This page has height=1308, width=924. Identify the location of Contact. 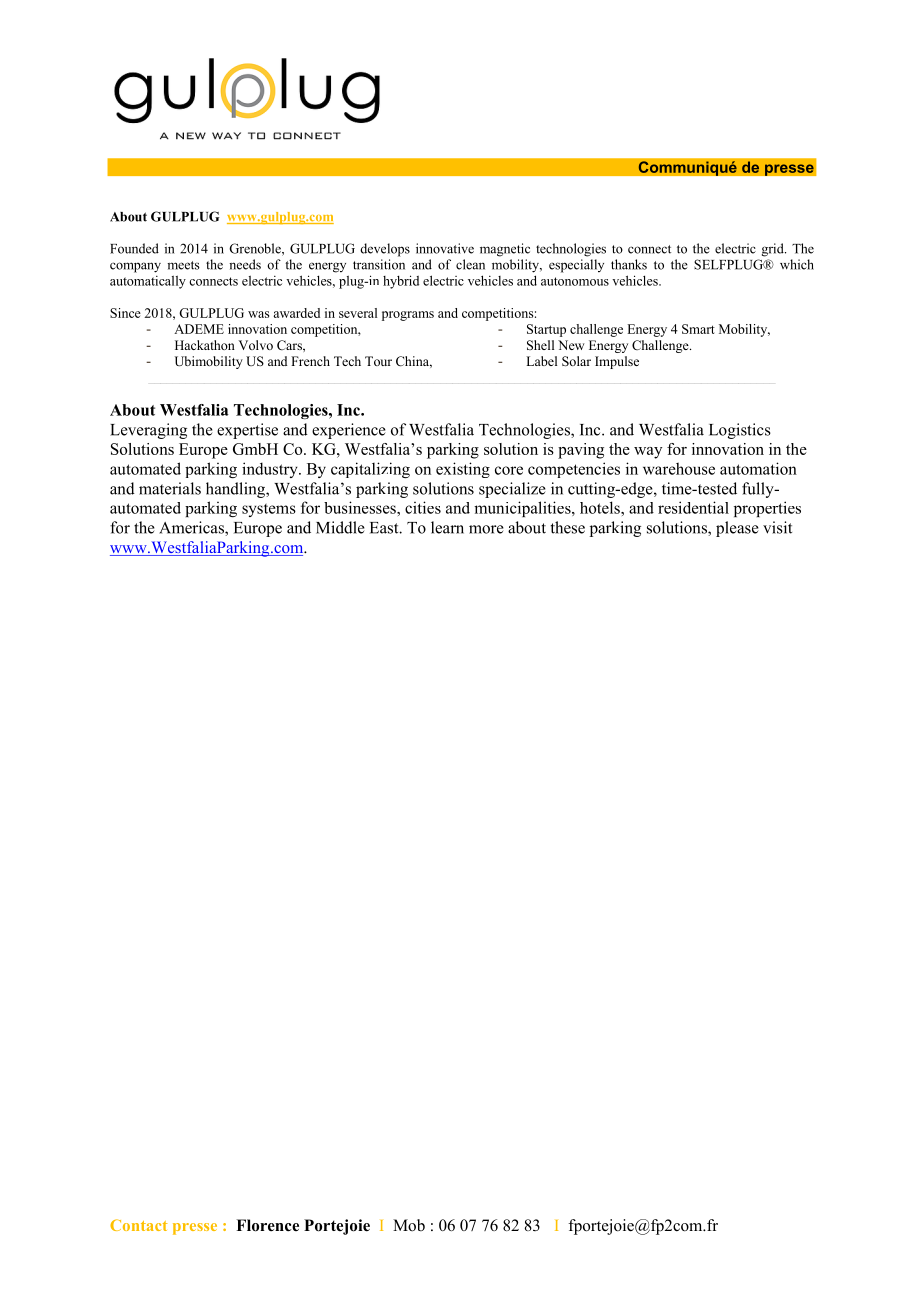
(138, 1225).
